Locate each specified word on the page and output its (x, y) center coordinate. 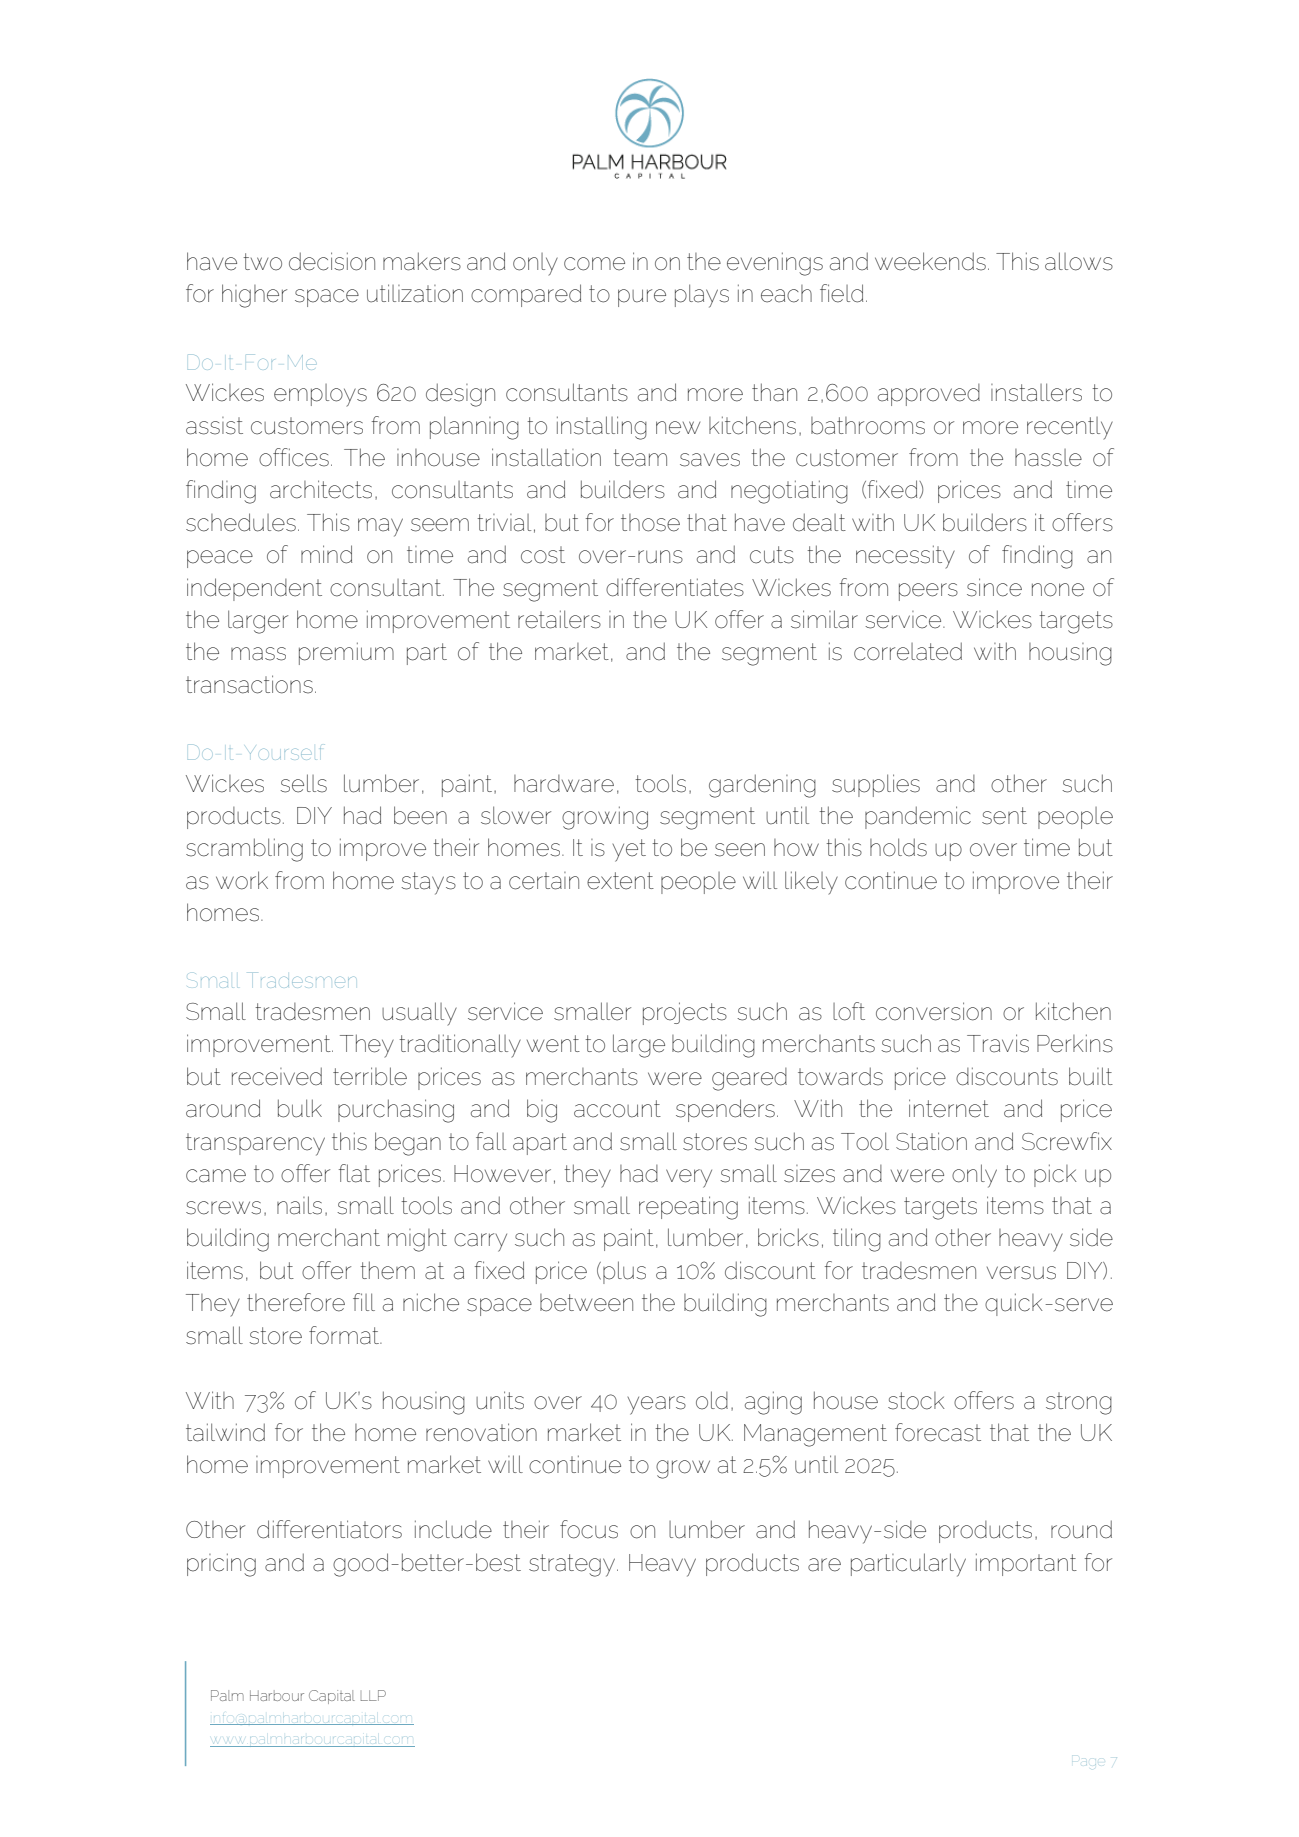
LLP (373, 1695)
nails (299, 1205)
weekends (930, 261)
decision (332, 261)
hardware (564, 784)
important (1026, 1564)
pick (1055, 1175)
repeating (688, 1208)
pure (642, 298)
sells (303, 783)
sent (1004, 816)
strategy (572, 1565)
